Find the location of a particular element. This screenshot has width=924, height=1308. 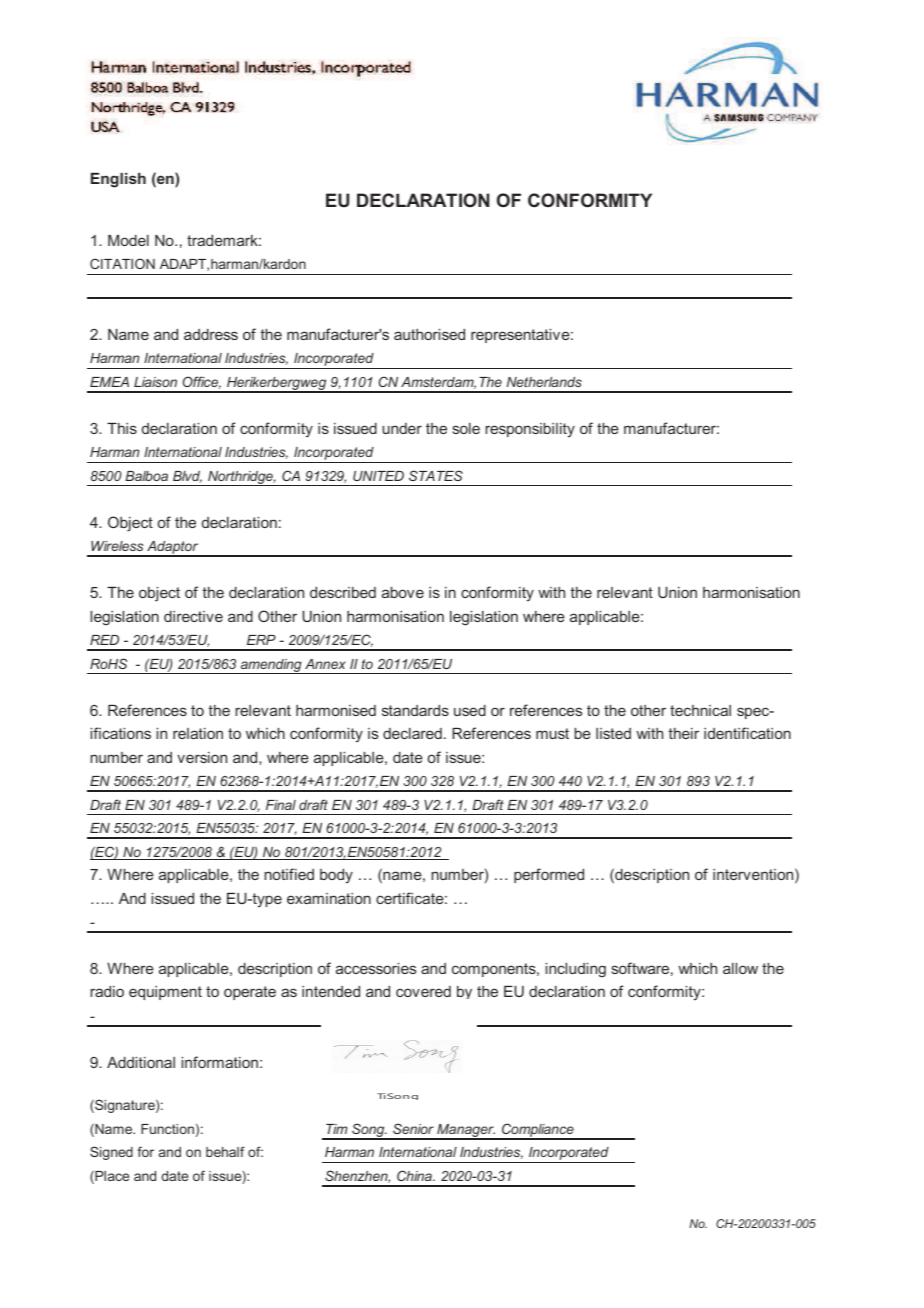

Netherlands is located at coordinates (544, 382).
